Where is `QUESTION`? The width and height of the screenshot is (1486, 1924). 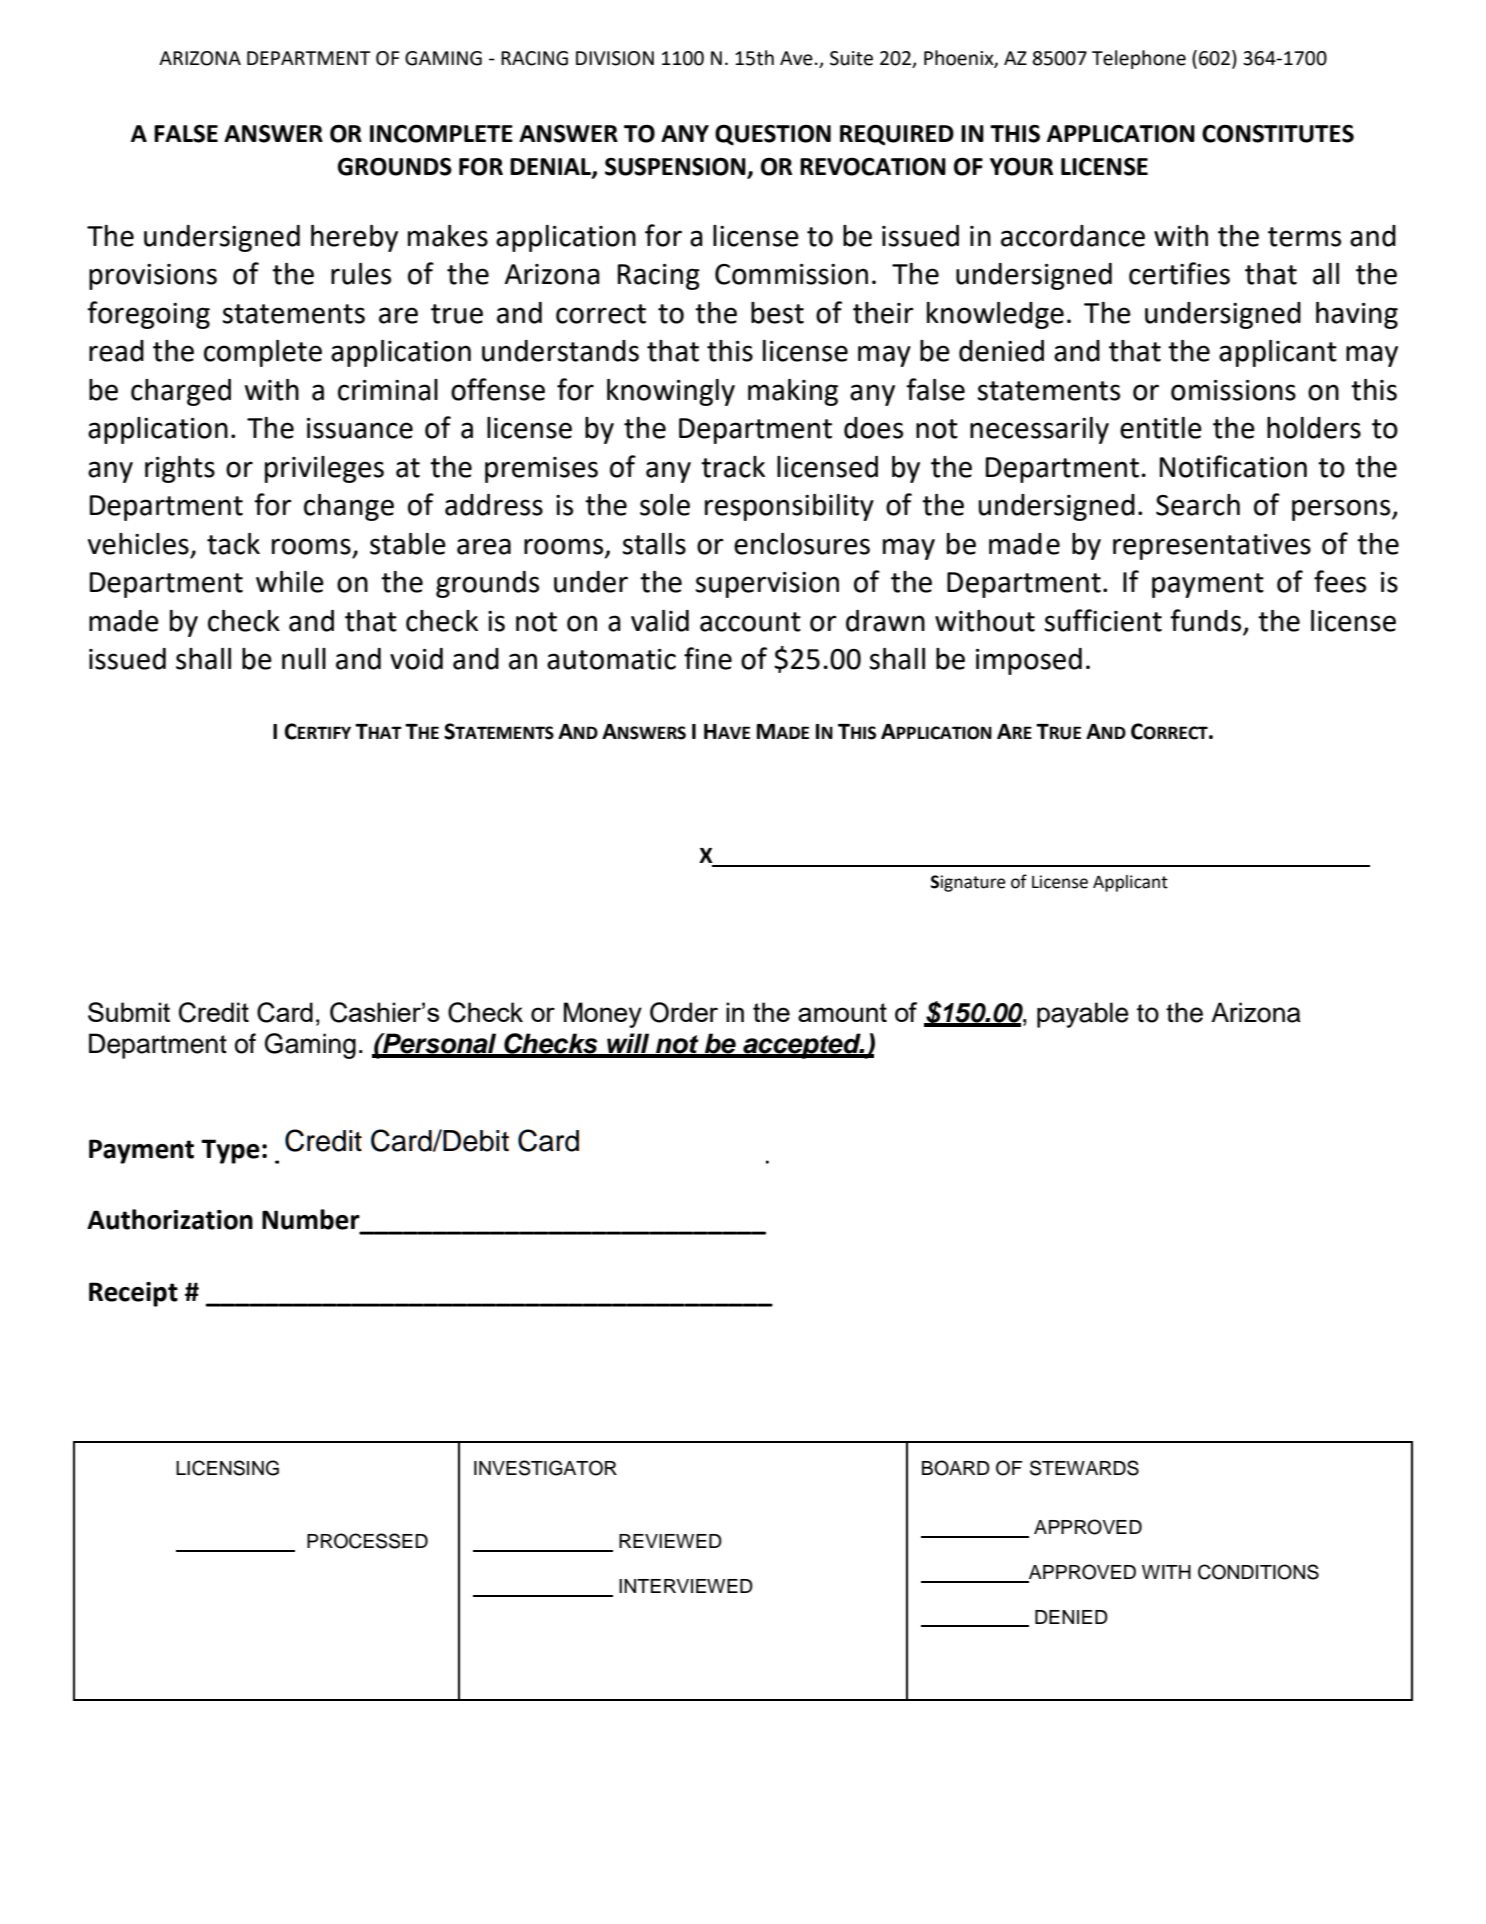
QUESTION is located at coordinates (773, 135).
